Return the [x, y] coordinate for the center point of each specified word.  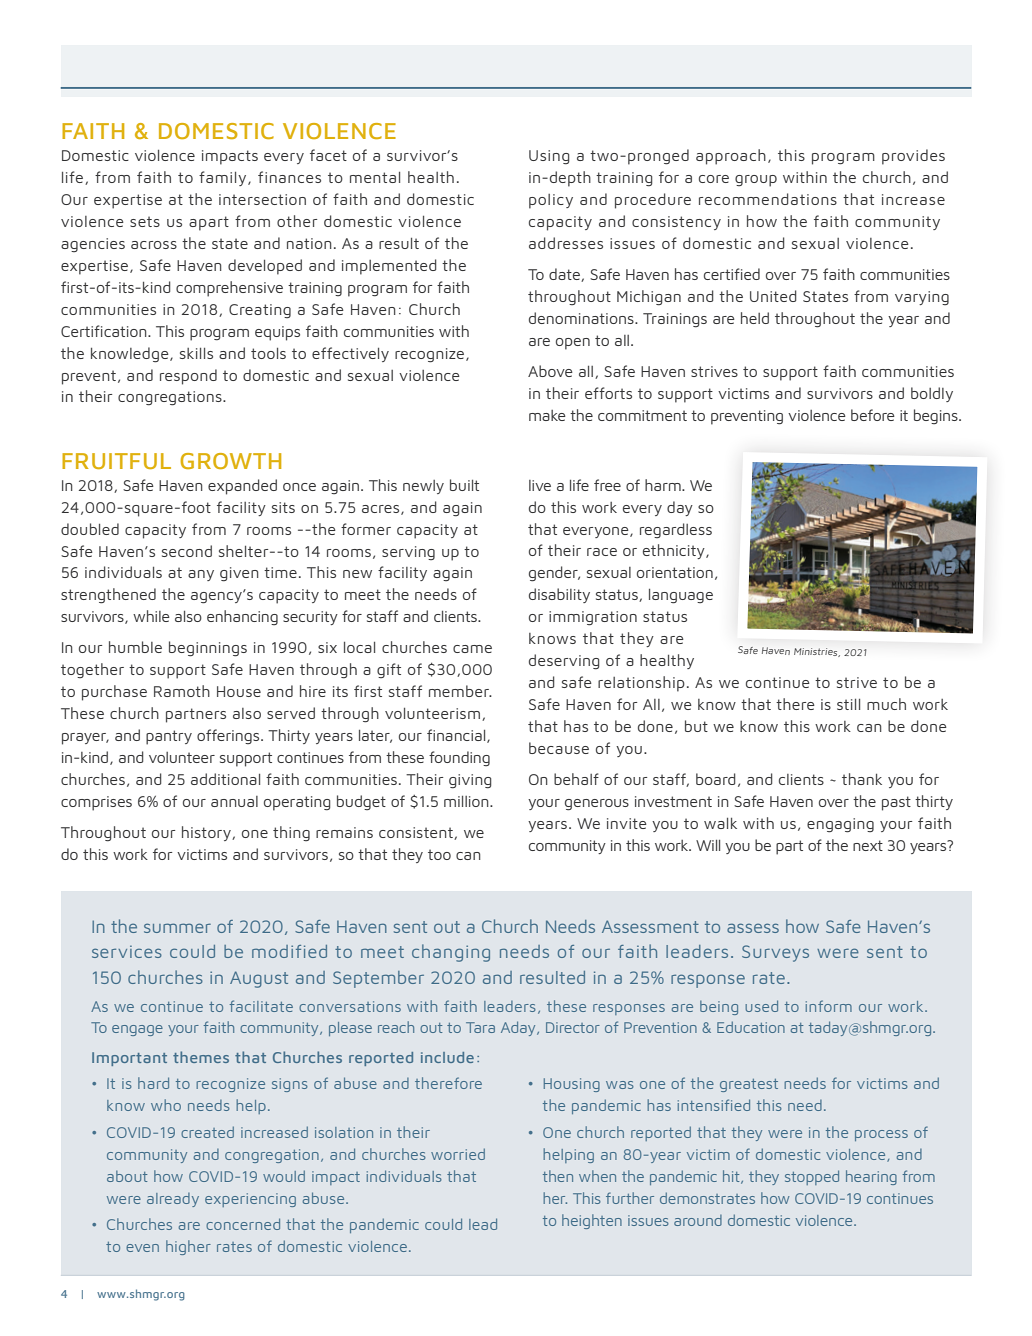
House [239, 691]
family [224, 178]
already [173, 1200]
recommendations [768, 199]
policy [551, 201]
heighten [592, 1221]
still [848, 704]
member [460, 691]
